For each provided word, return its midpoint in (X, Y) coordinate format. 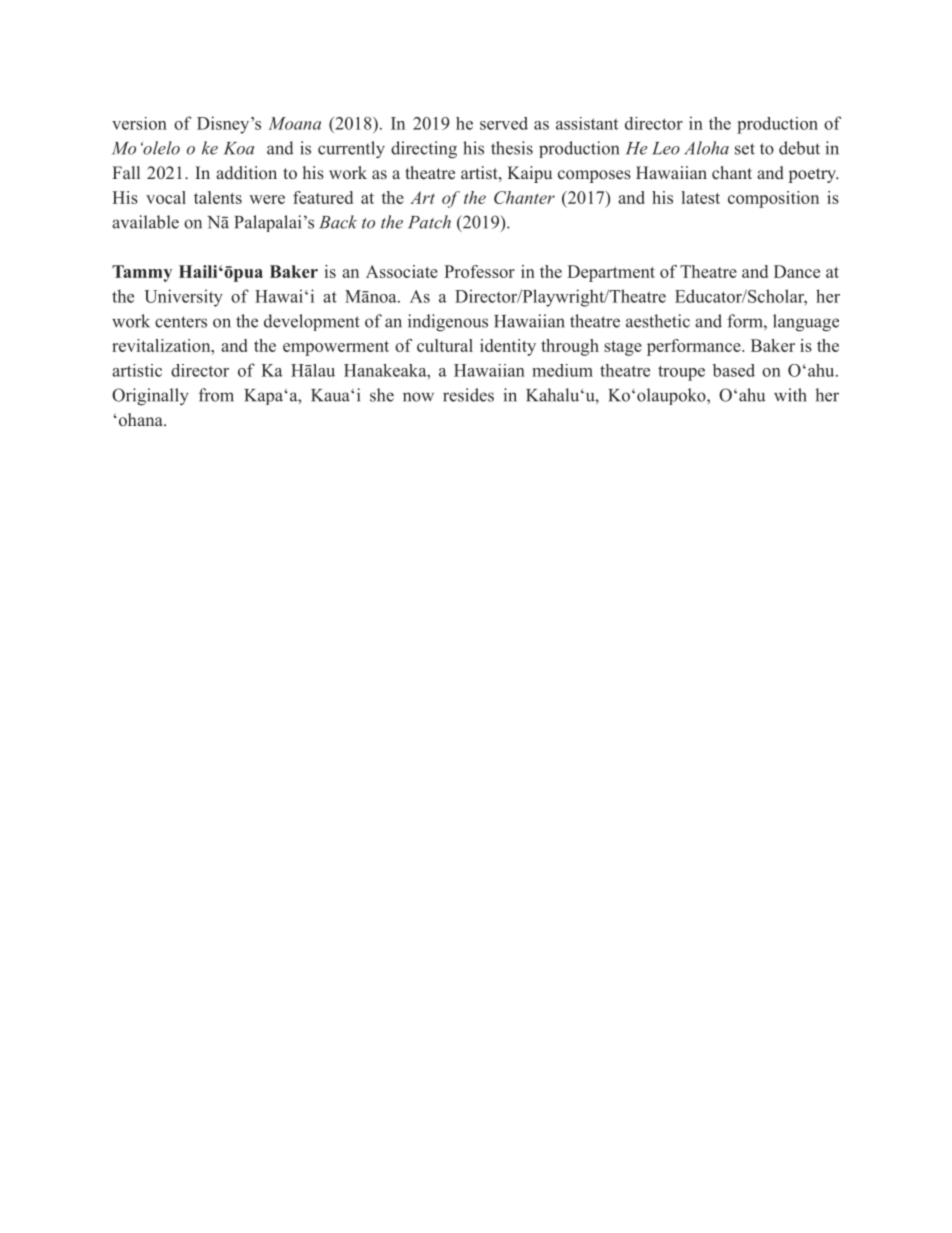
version (139, 123)
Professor (479, 271)
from (216, 395)
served (504, 123)
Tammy (142, 273)
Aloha (706, 148)
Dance (797, 271)
